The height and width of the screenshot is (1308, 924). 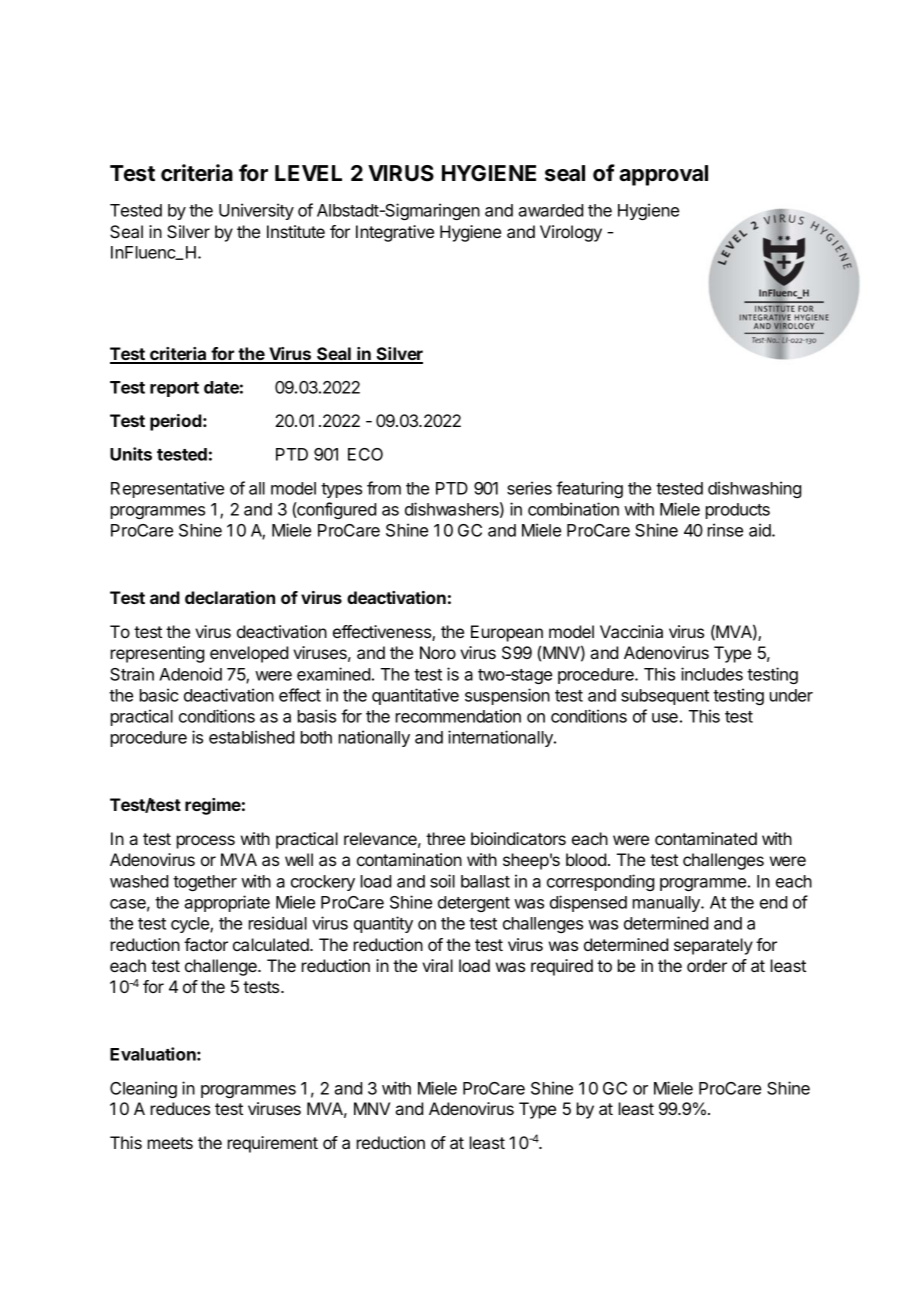 What do you see at coordinates (663, 175) in the screenshot?
I see `approval` at bounding box center [663, 175].
